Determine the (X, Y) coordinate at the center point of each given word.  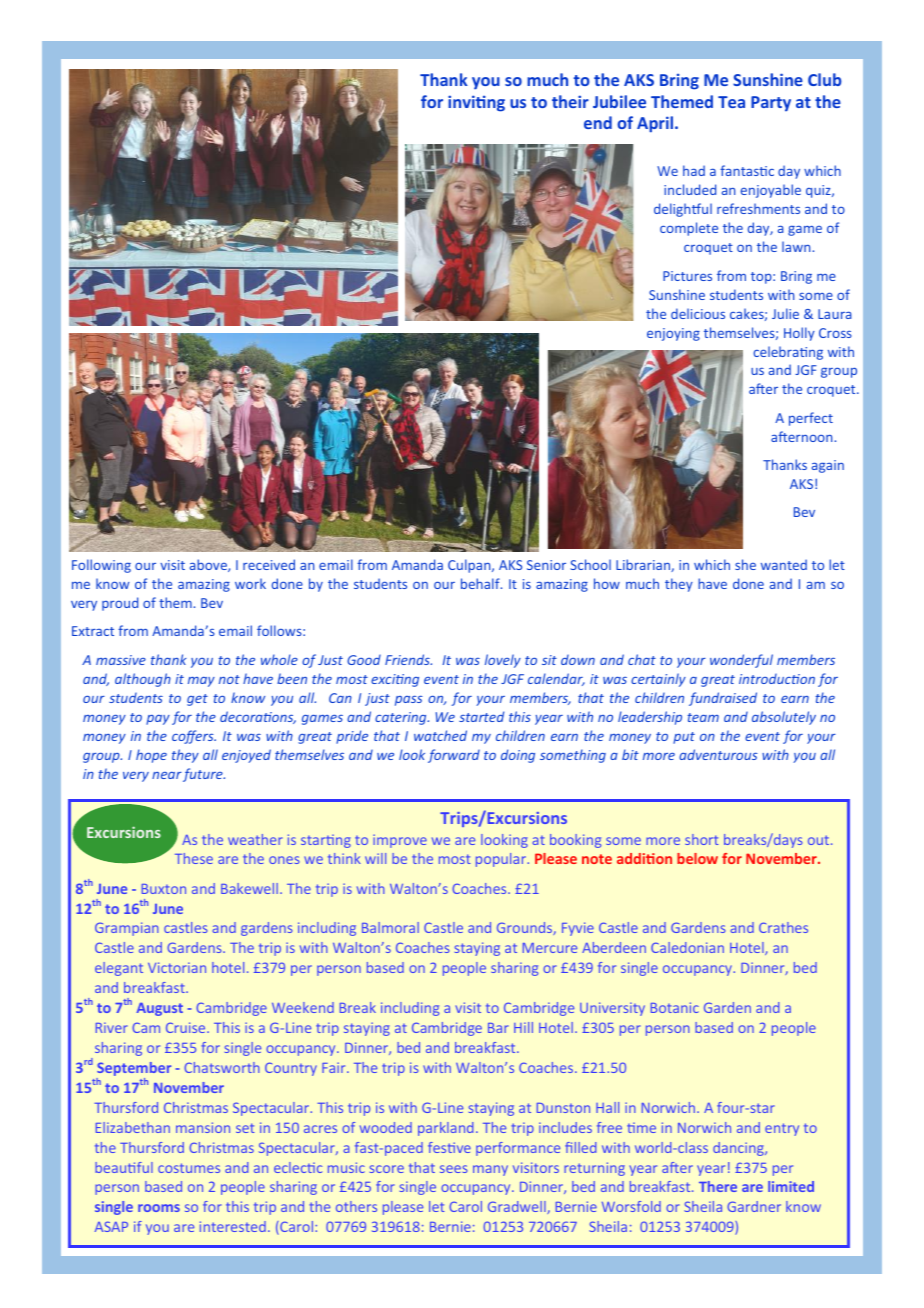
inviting (476, 103)
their (570, 101)
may (201, 681)
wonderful (741, 661)
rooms (159, 1208)
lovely (503, 661)
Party (771, 103)
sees (454, 1169)
